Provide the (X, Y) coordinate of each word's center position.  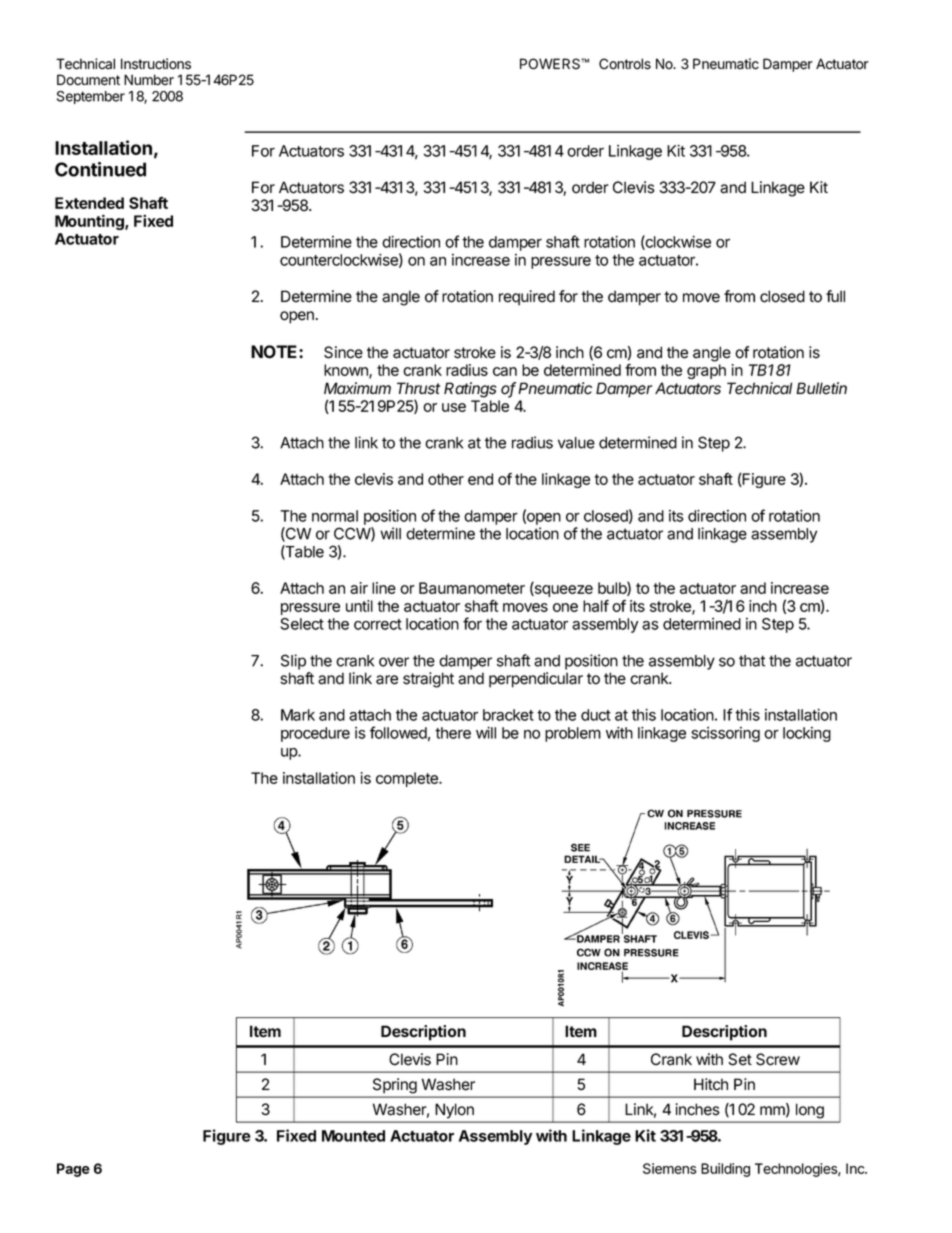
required (527, 298)
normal (335, 516)
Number (149, 80)
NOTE (275, 352)
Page (73, 1170)
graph (706, 371)
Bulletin (821, 388)
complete (408, 779)
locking (807, 734)
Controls (625, 64)
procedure (315, 734)
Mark (298, 715)
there (453, 733)
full (835, 296)
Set (740, 1059)
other (446, 479)
